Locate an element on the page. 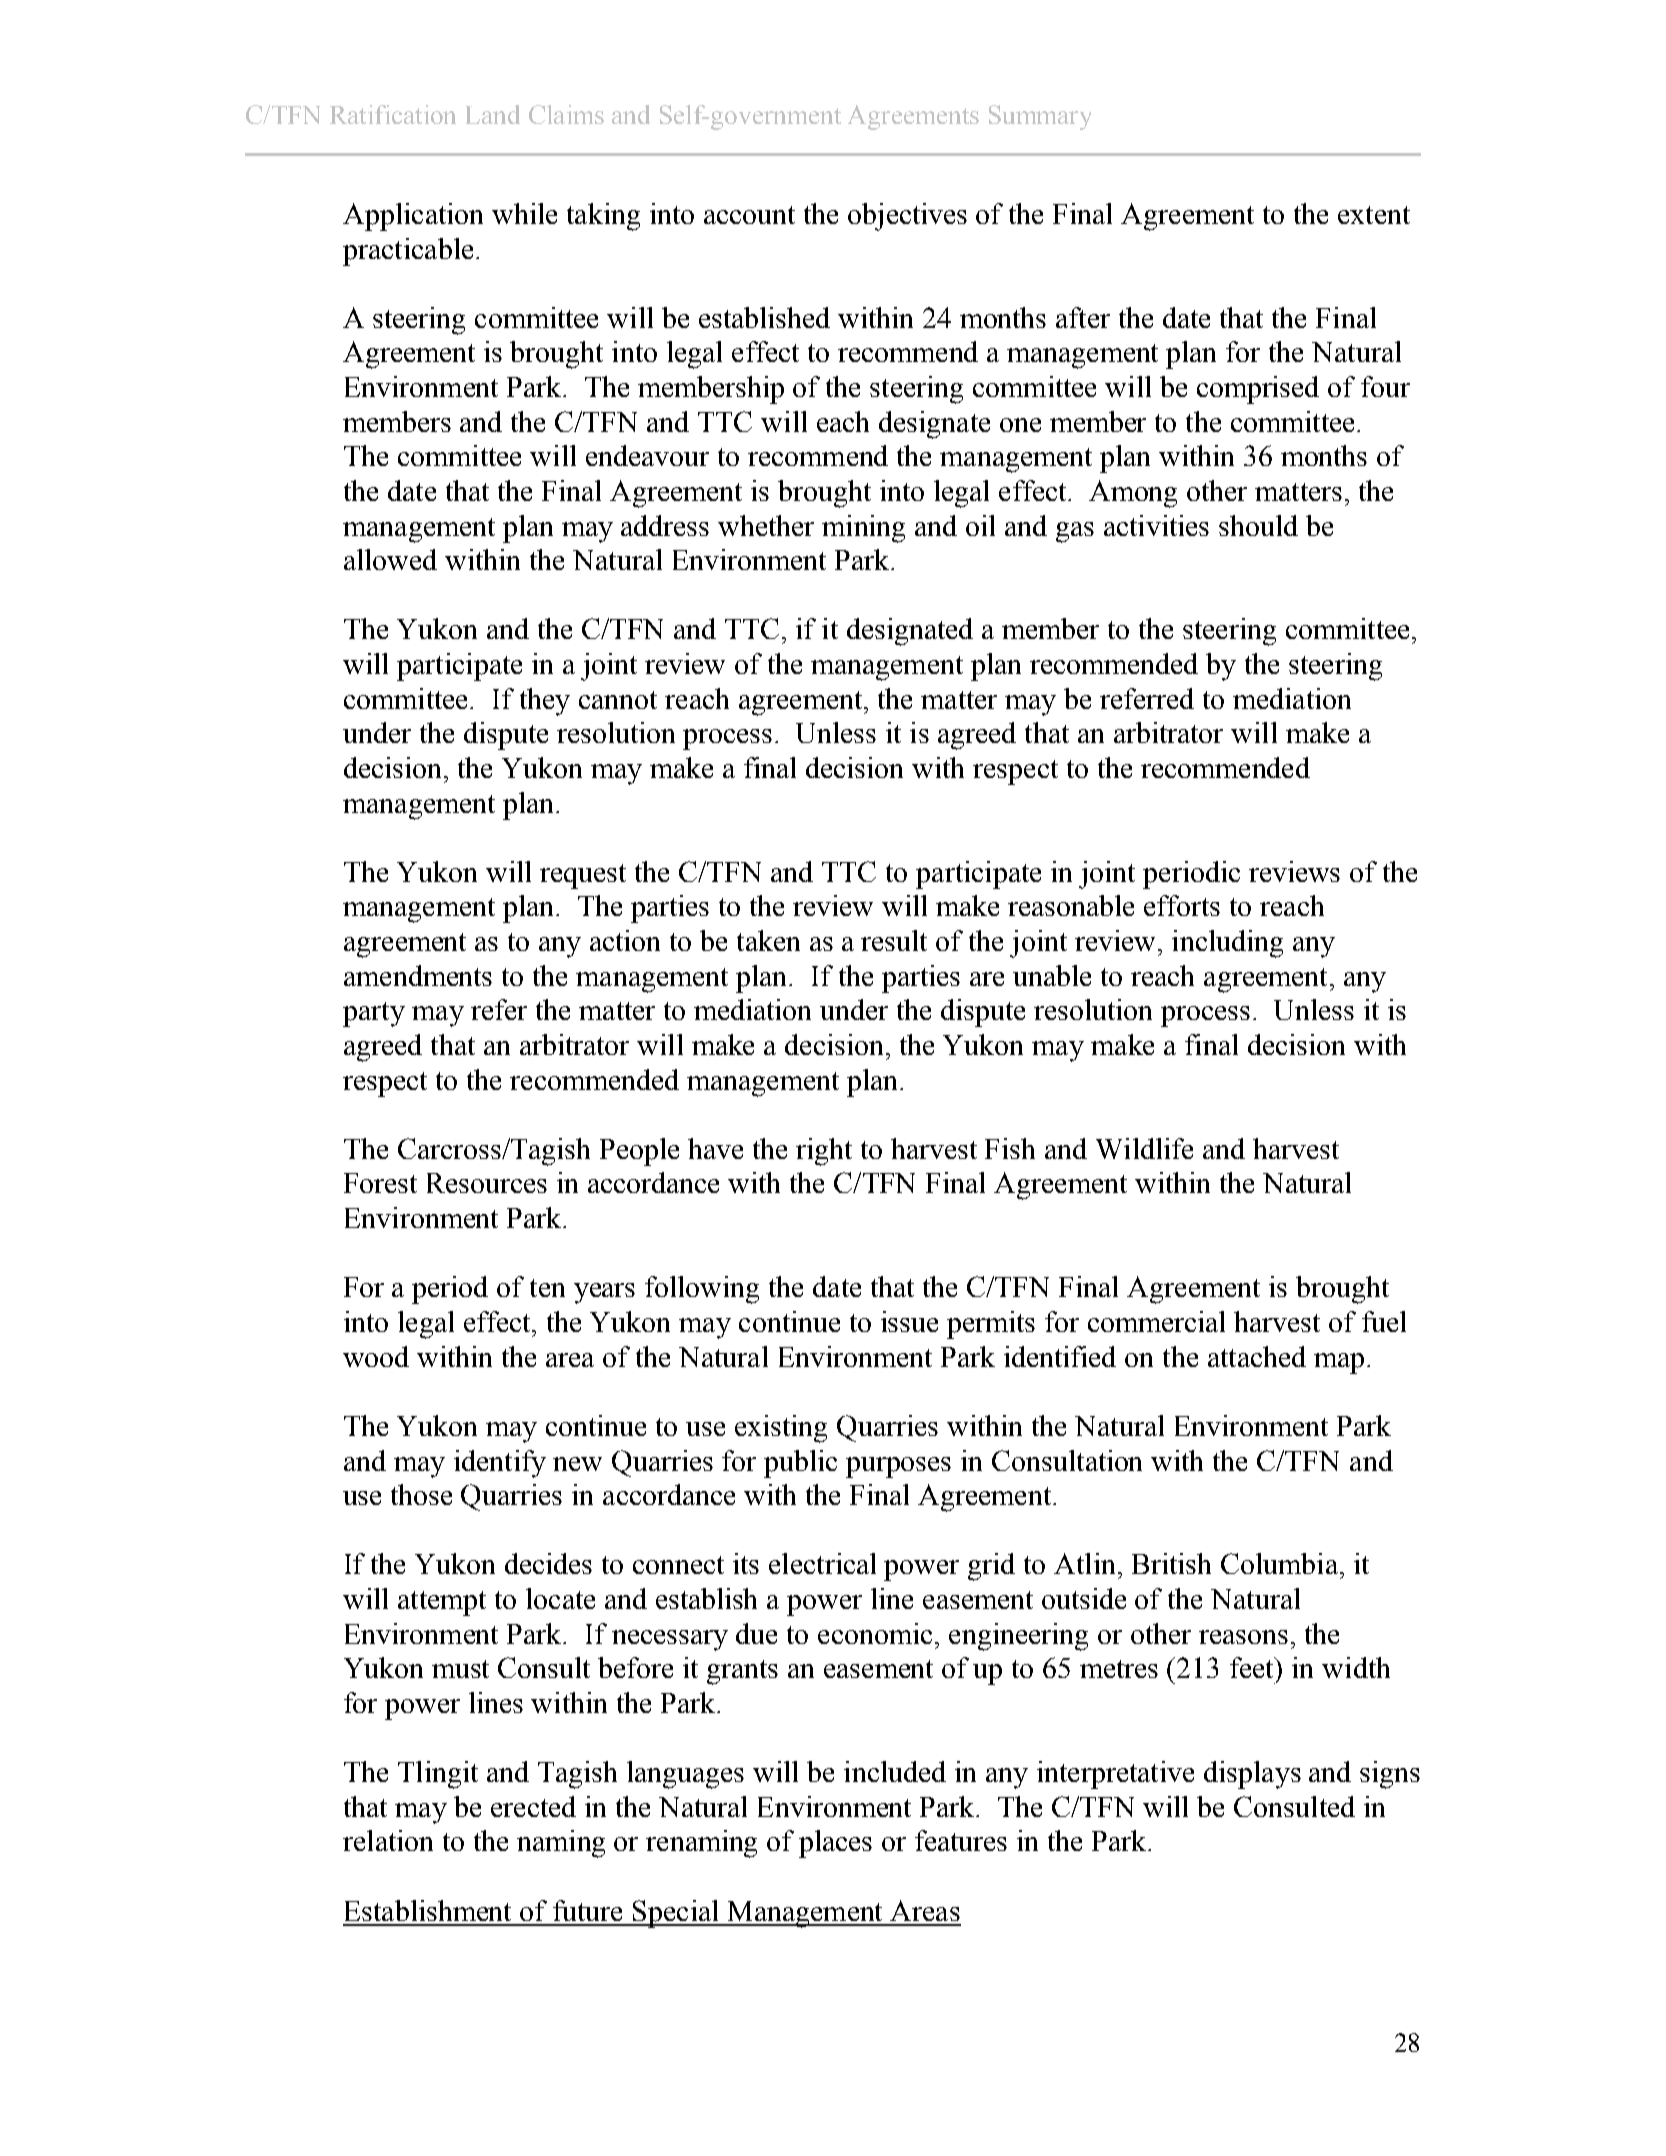 The image size is (1666, 2156). amendments is located at coordinates (418, 975).
